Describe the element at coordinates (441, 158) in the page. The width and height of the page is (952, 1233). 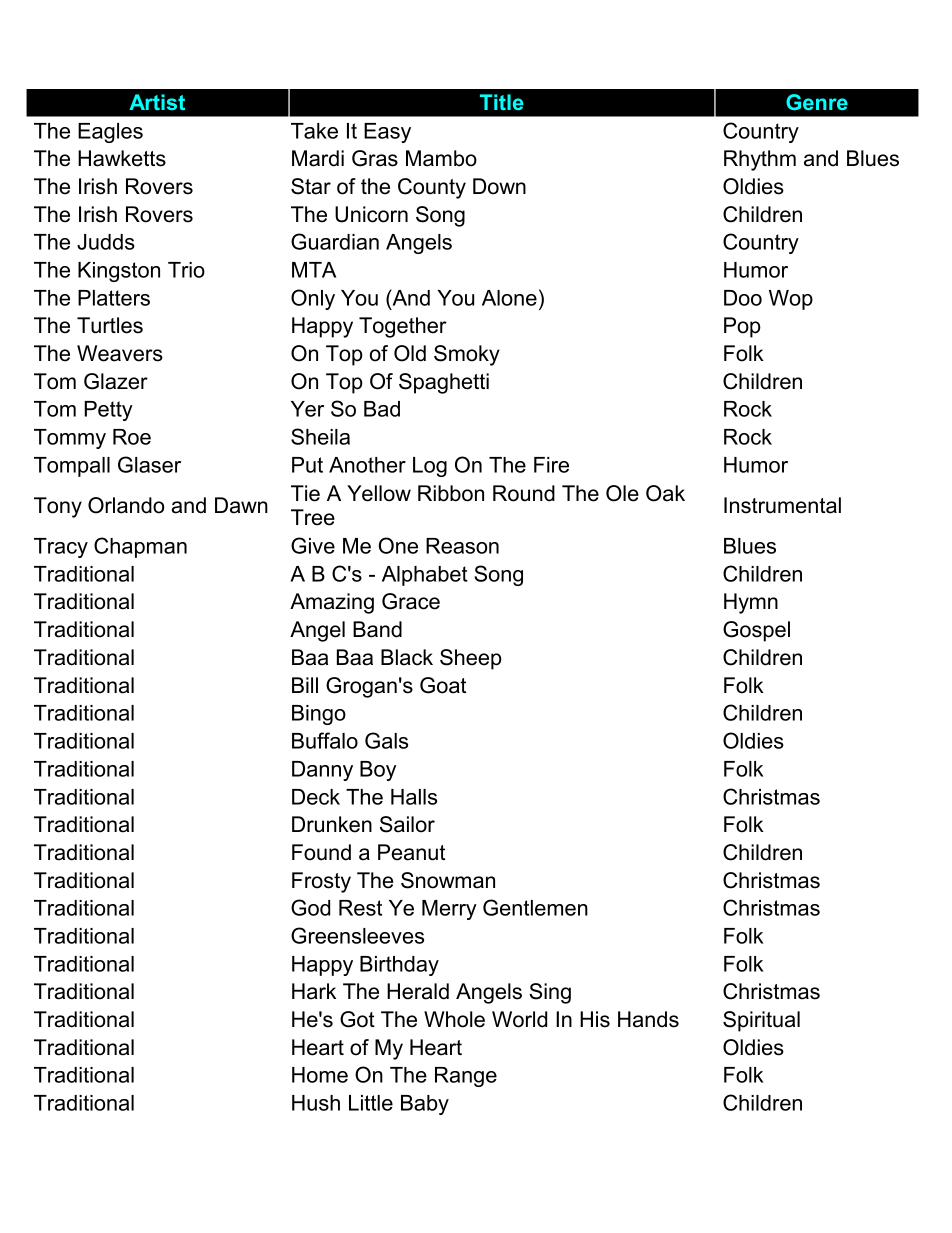
I see `Mambo` at that location.
